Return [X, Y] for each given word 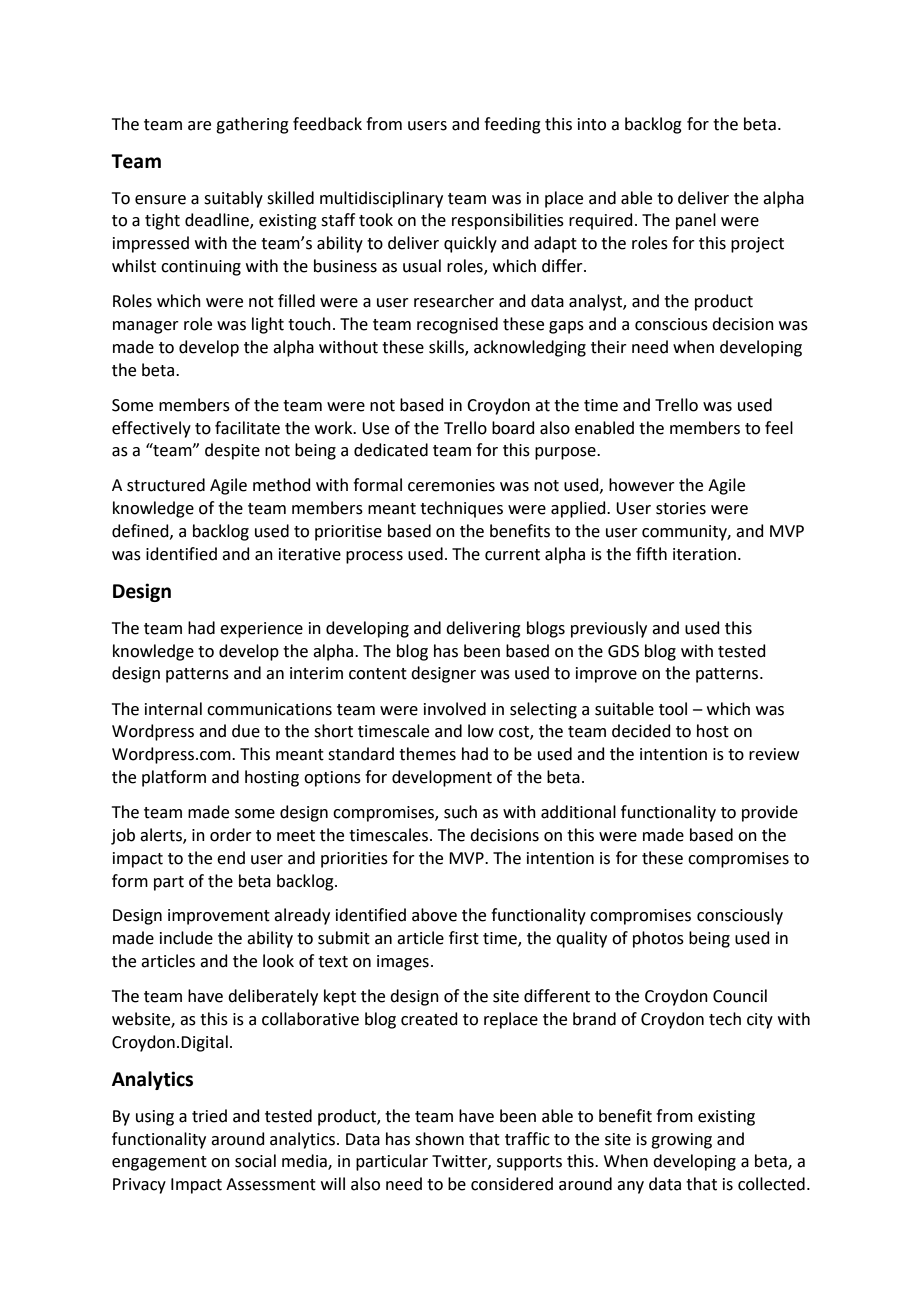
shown [439, 1139]
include [186, 938]
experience [261, 630]
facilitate [247, 428]
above [434, 915]
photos [658, 939]
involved [455, 709]
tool [673, 709]
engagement [159, 1163]
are [199, 126]
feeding [512, 125]
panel [696, 221]
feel [779, 428]
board [513, 428]
